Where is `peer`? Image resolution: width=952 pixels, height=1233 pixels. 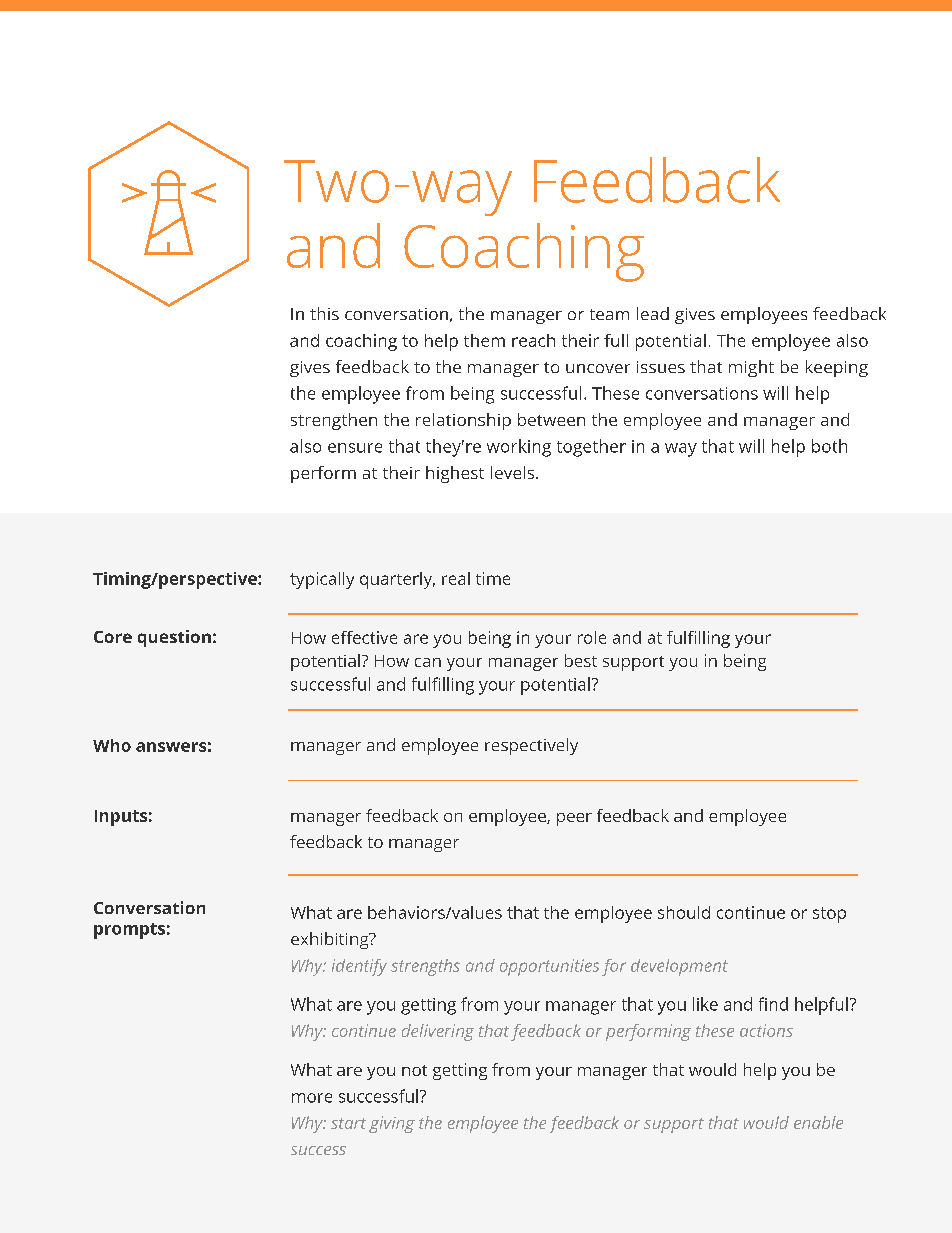 peer is located at coordinates (574, 819).
